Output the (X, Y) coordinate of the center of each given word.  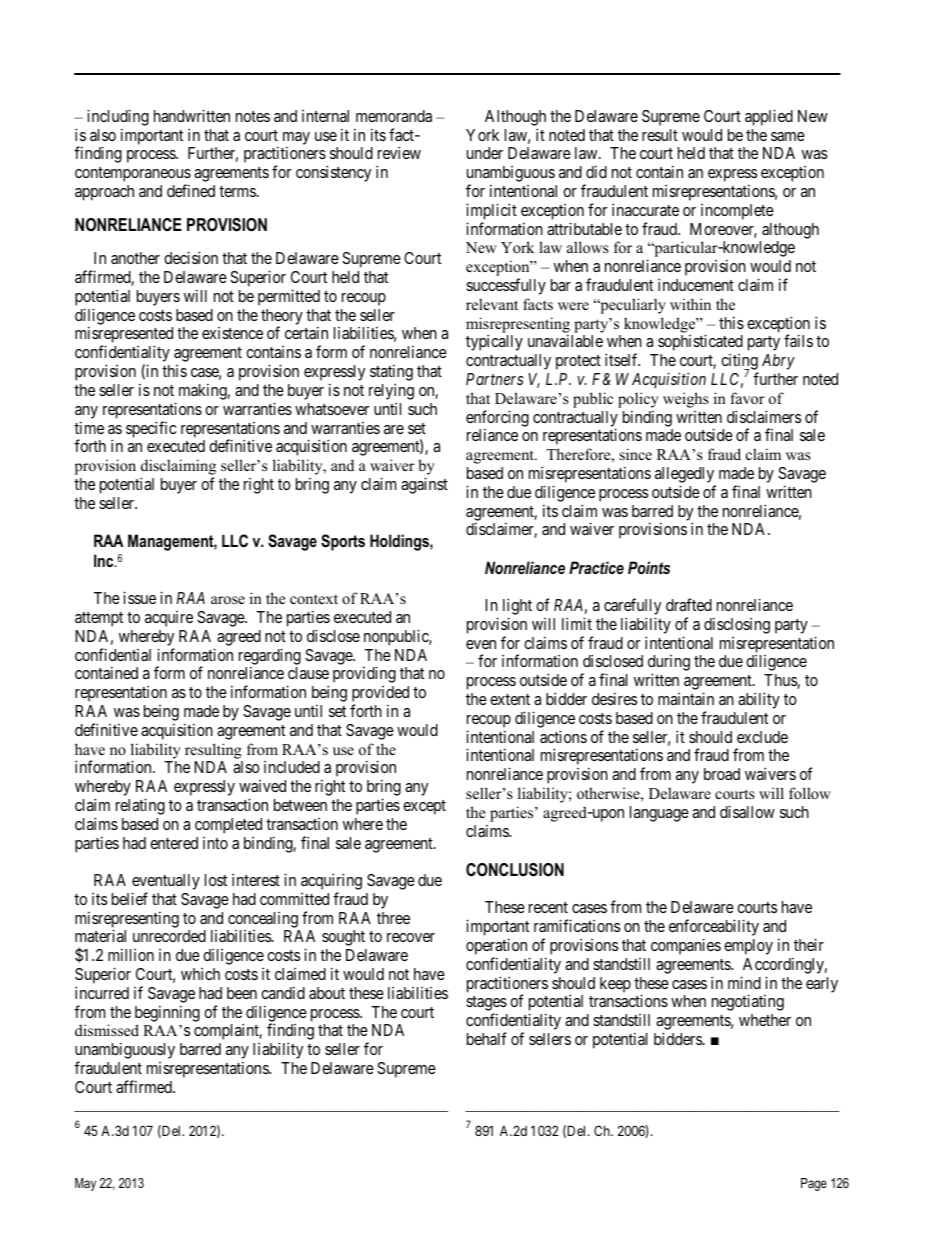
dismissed (107, 1030)
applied (769, 117)
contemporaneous (133, 176)
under (485, 153)
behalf (486, 1038)
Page (814, 1184)
